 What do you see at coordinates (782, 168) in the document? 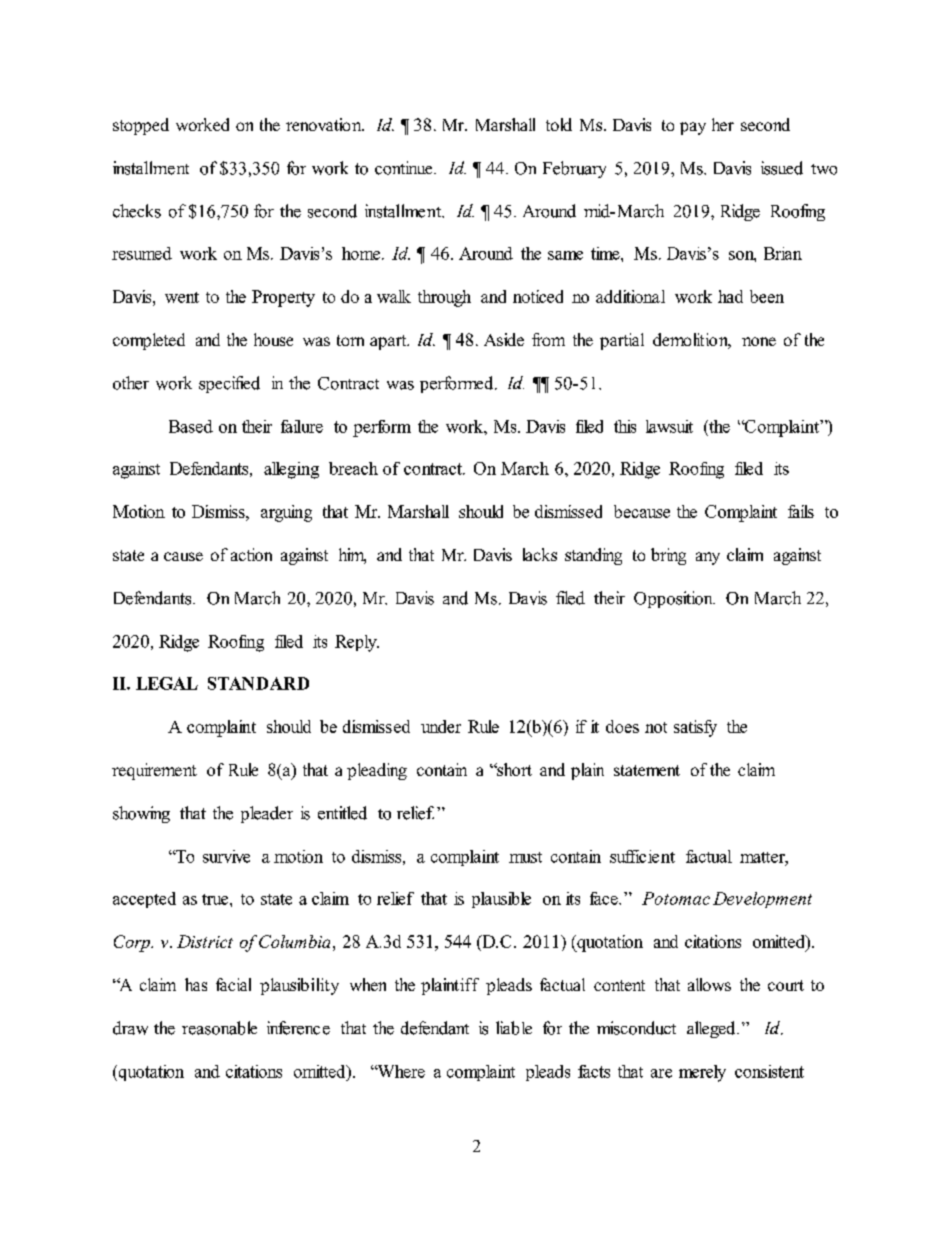
I see `issued` at bounding box center [782, 168].
